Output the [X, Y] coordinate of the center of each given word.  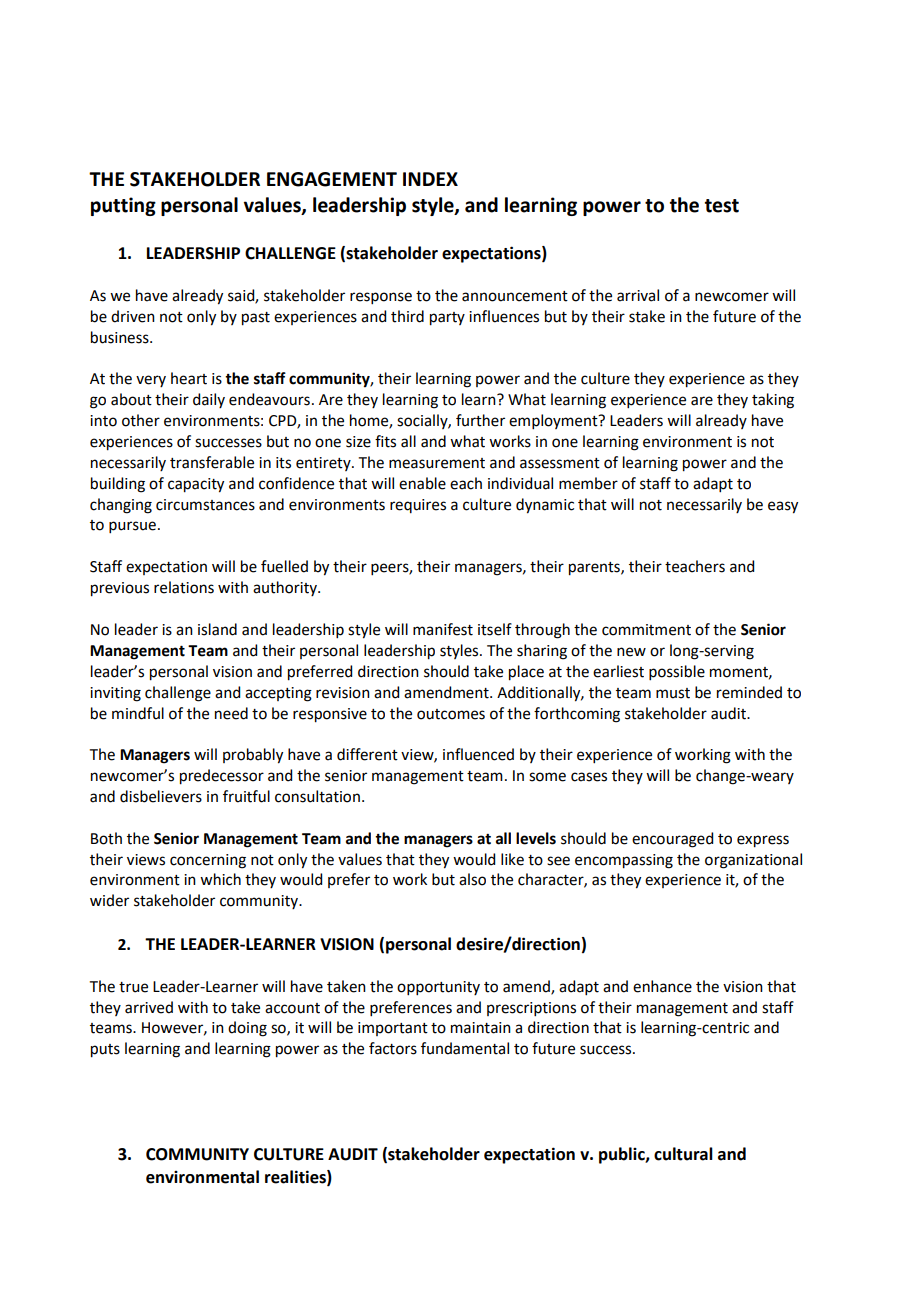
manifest [443, 629]
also [472, 879]
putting [123, 206]
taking [773, 401]
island [217, 629]
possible [677, 672]
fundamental [465, 1048]
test [722, 206]
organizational [753, 861]
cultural [683, 1154]
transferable [212, 462]
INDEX [430, 179]
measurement [437, 463]
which [220, 879]
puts [105, 1051]
